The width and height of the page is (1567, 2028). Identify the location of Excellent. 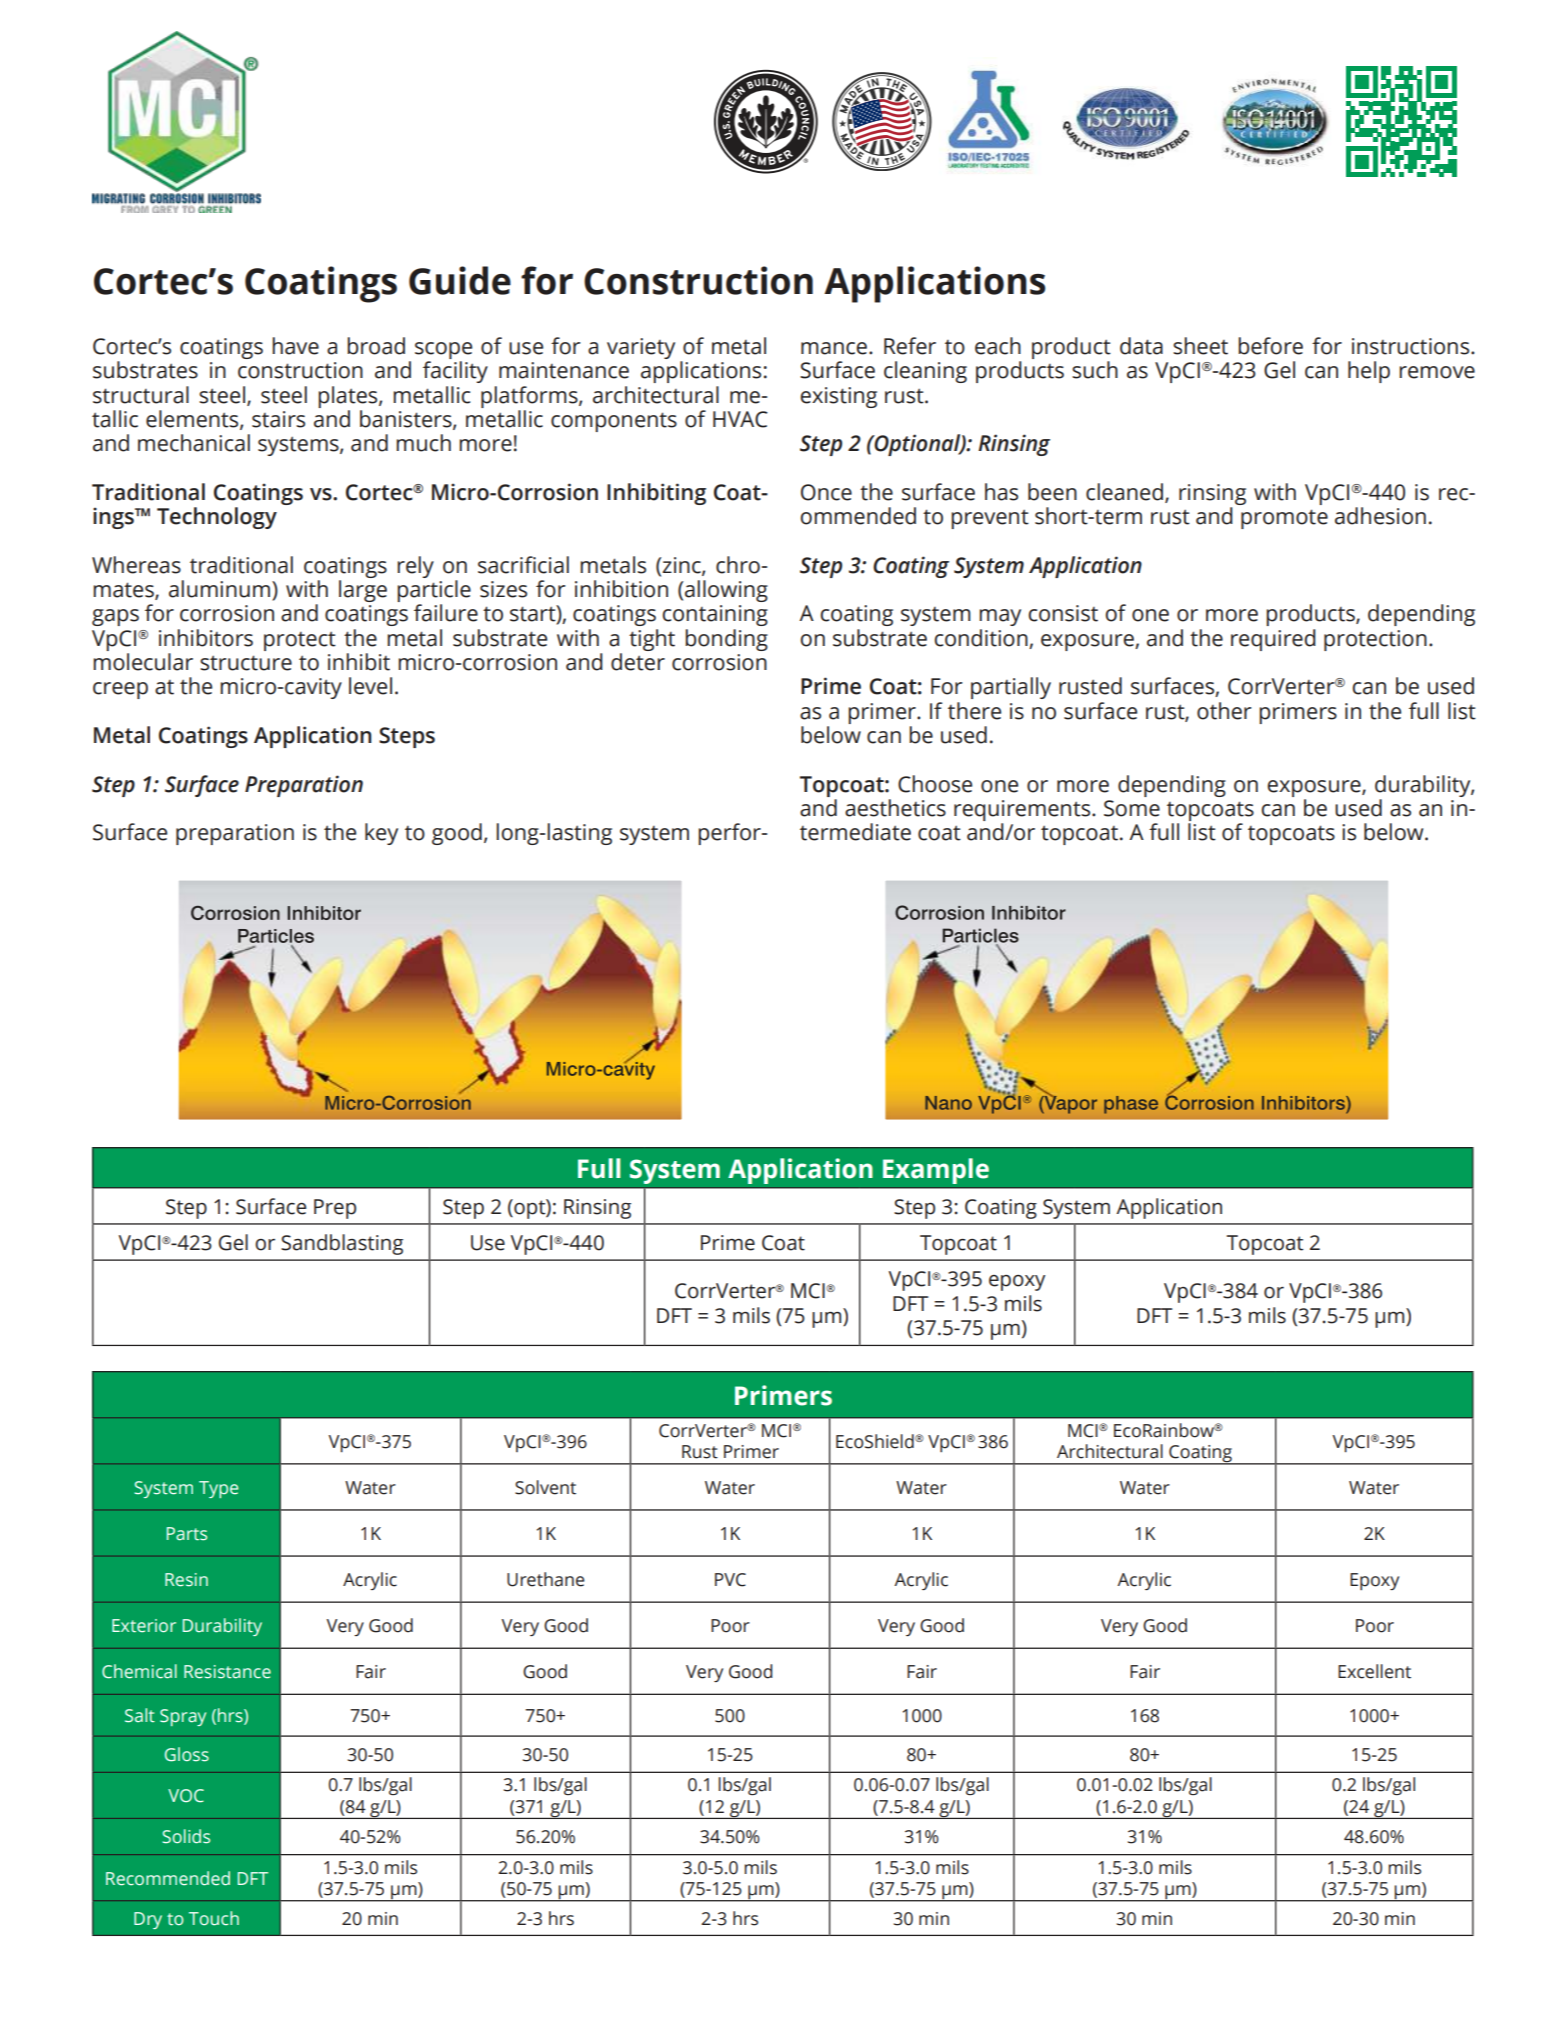
(1374, 1671).
